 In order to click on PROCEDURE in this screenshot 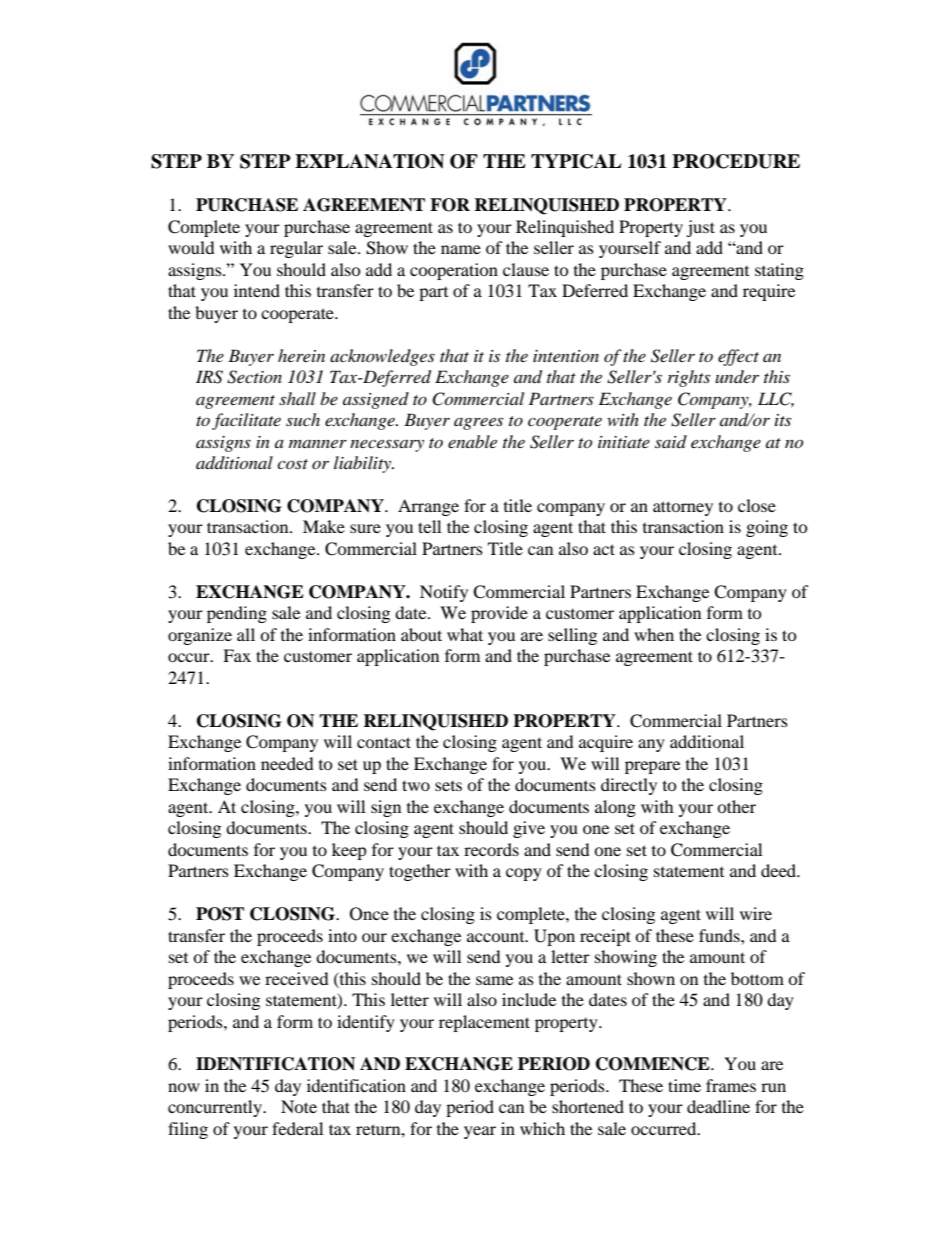, I will do `click(736, 161)`.
